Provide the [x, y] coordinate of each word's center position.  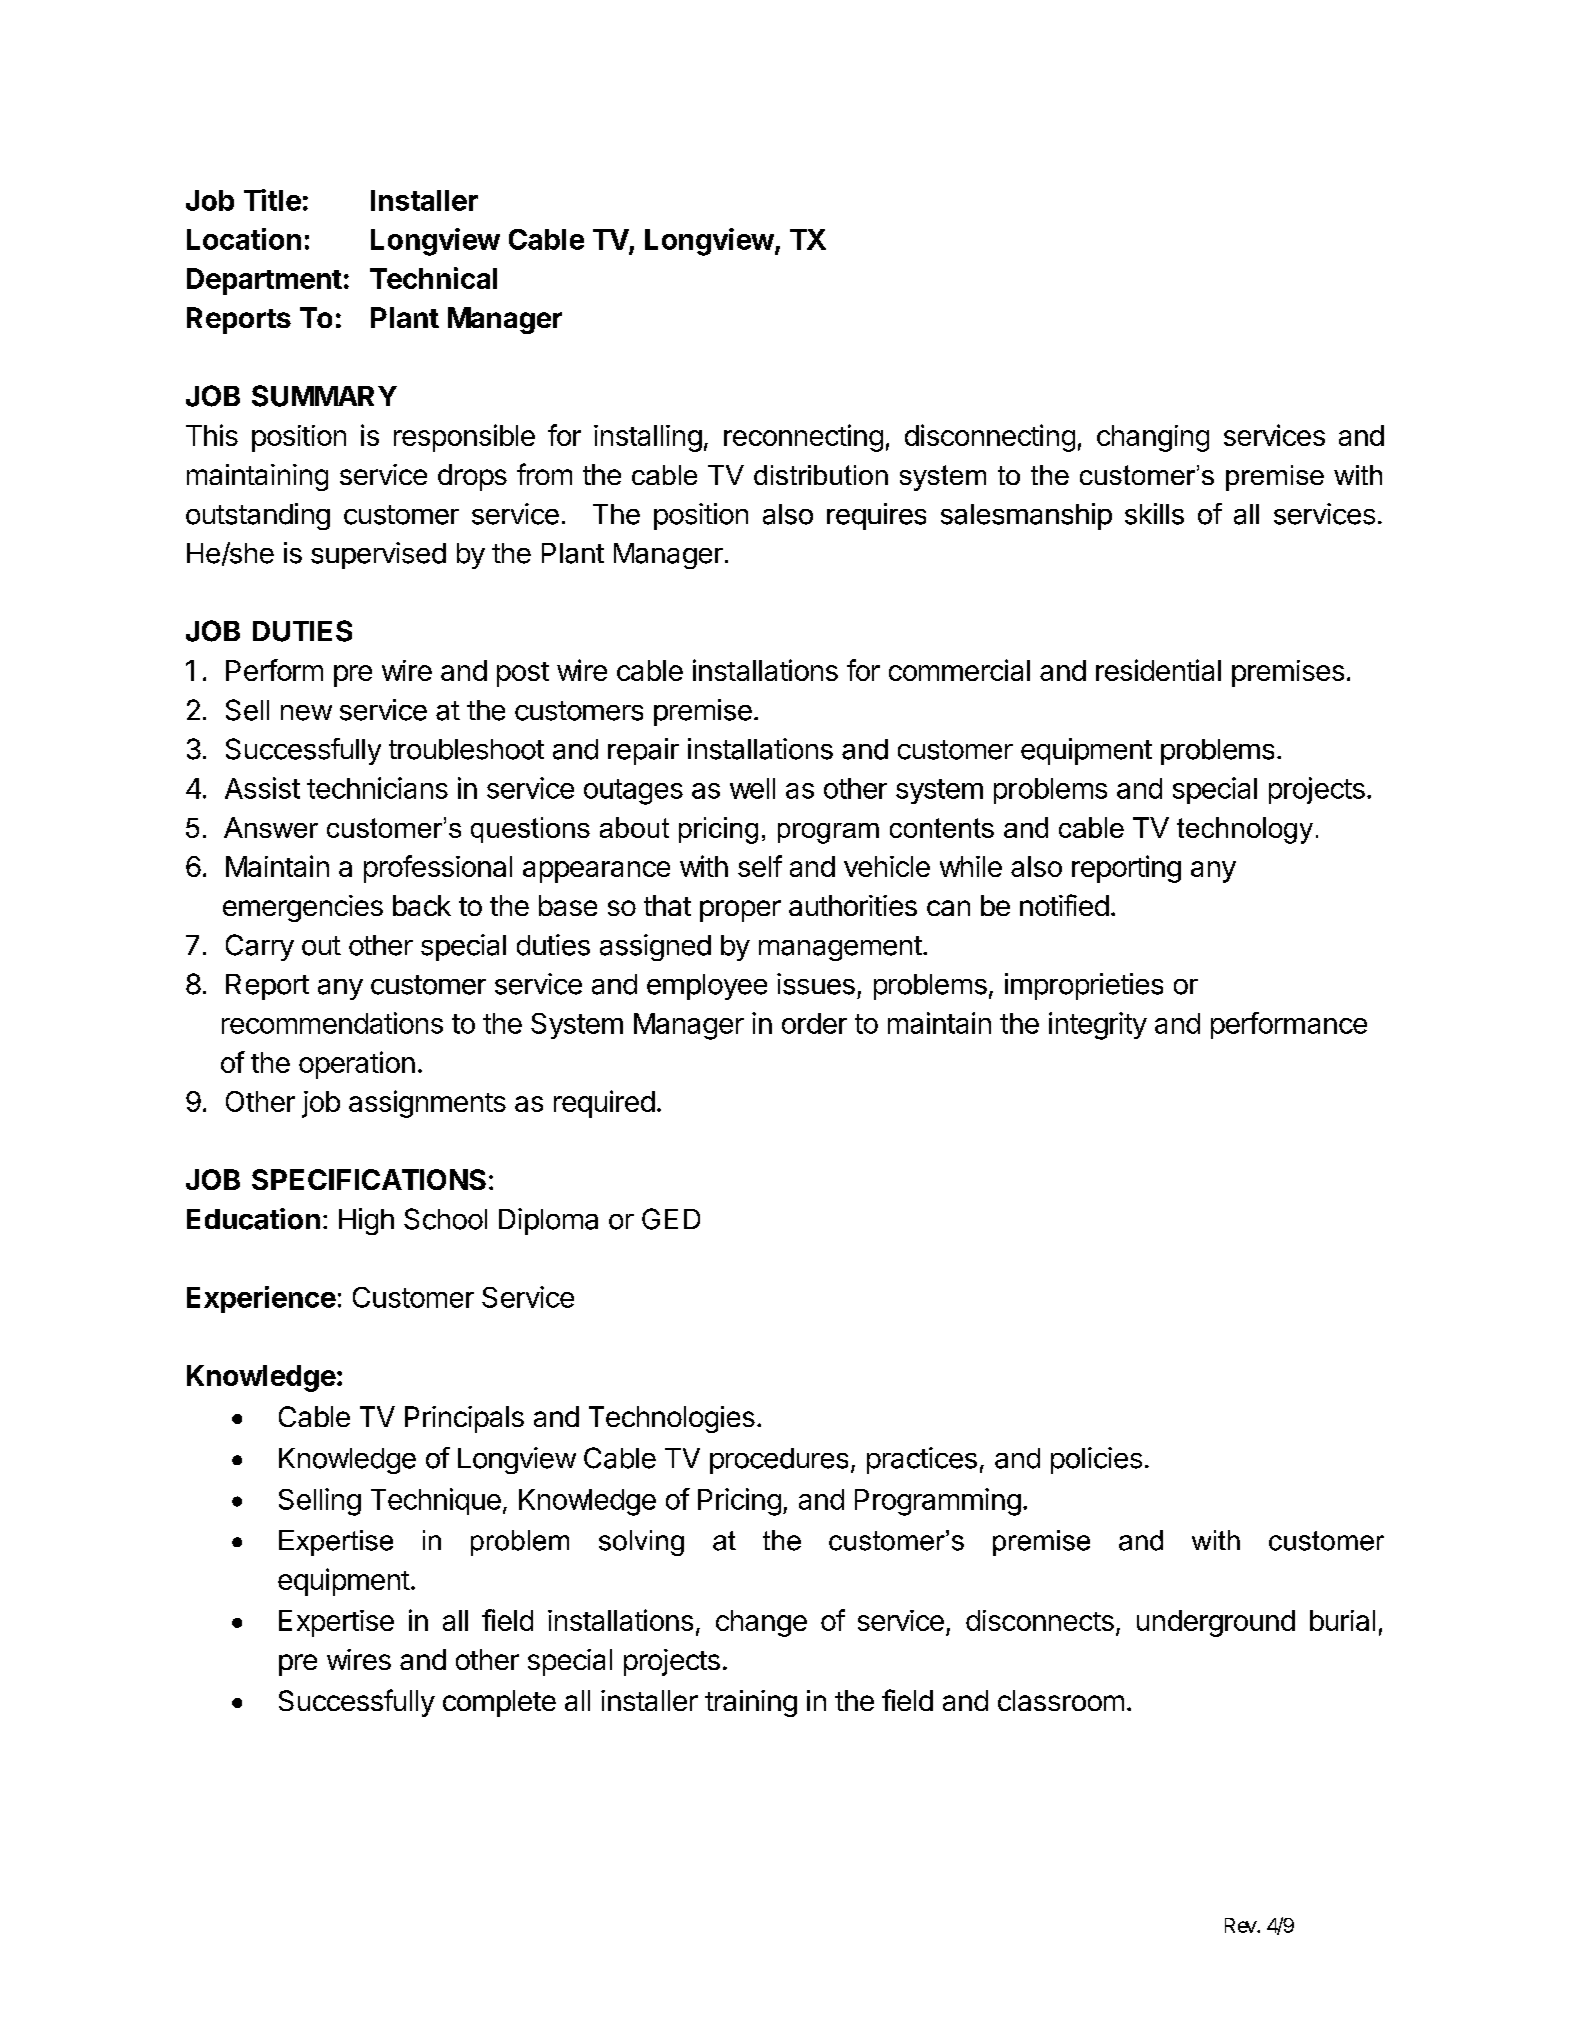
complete [499, 1703]
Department [264, 281]
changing [1153, 438]
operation [357, 1065]
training [751, 1703]
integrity [1098, 1026]
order [814, 1023]
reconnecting [803, 438]
